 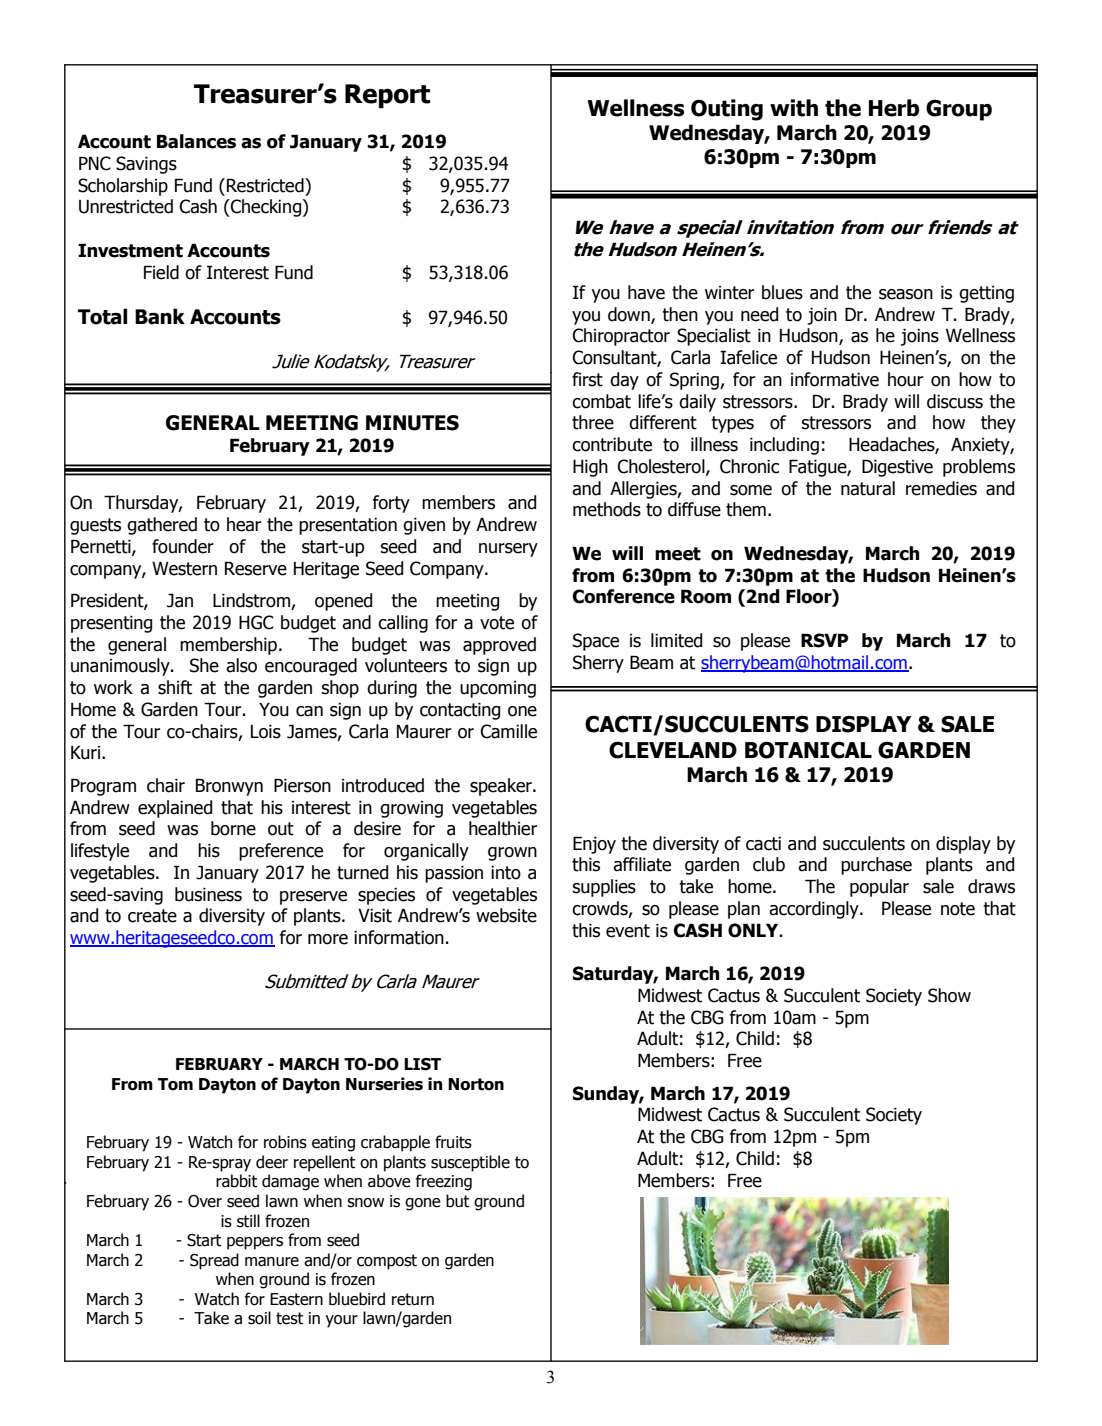 I want to click on Spread, so click(x=214, y=1261).
